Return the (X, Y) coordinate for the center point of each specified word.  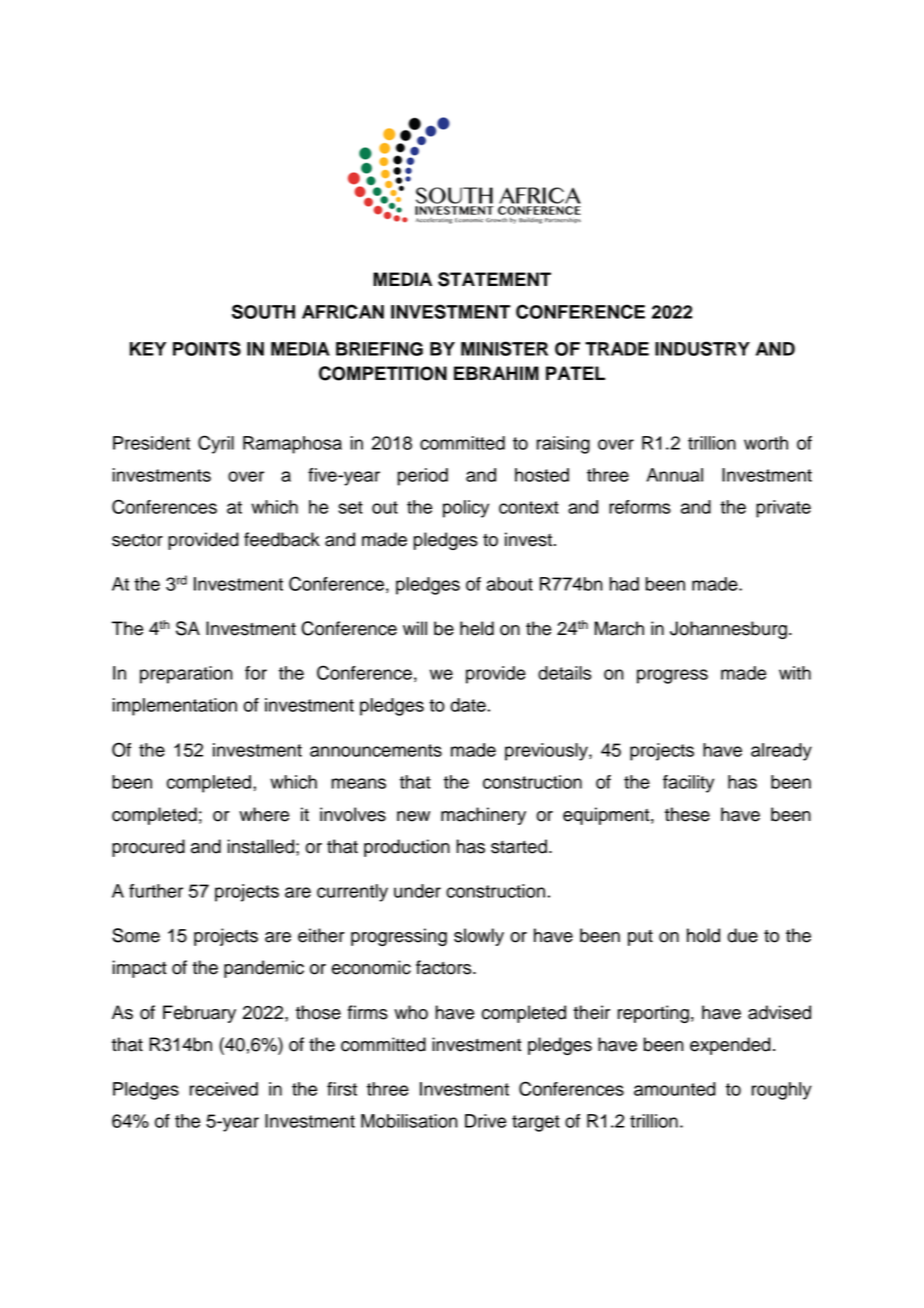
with (795, 673)
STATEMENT (494, 279)
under (417, 891)
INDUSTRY (702, 348)
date (468, 705)
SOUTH (263, 311)
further (156, 891)
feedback (282, 539)
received (224, 1089)
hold (703, 935)
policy (466, 509)
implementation (175, 707)
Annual (675, 475)
